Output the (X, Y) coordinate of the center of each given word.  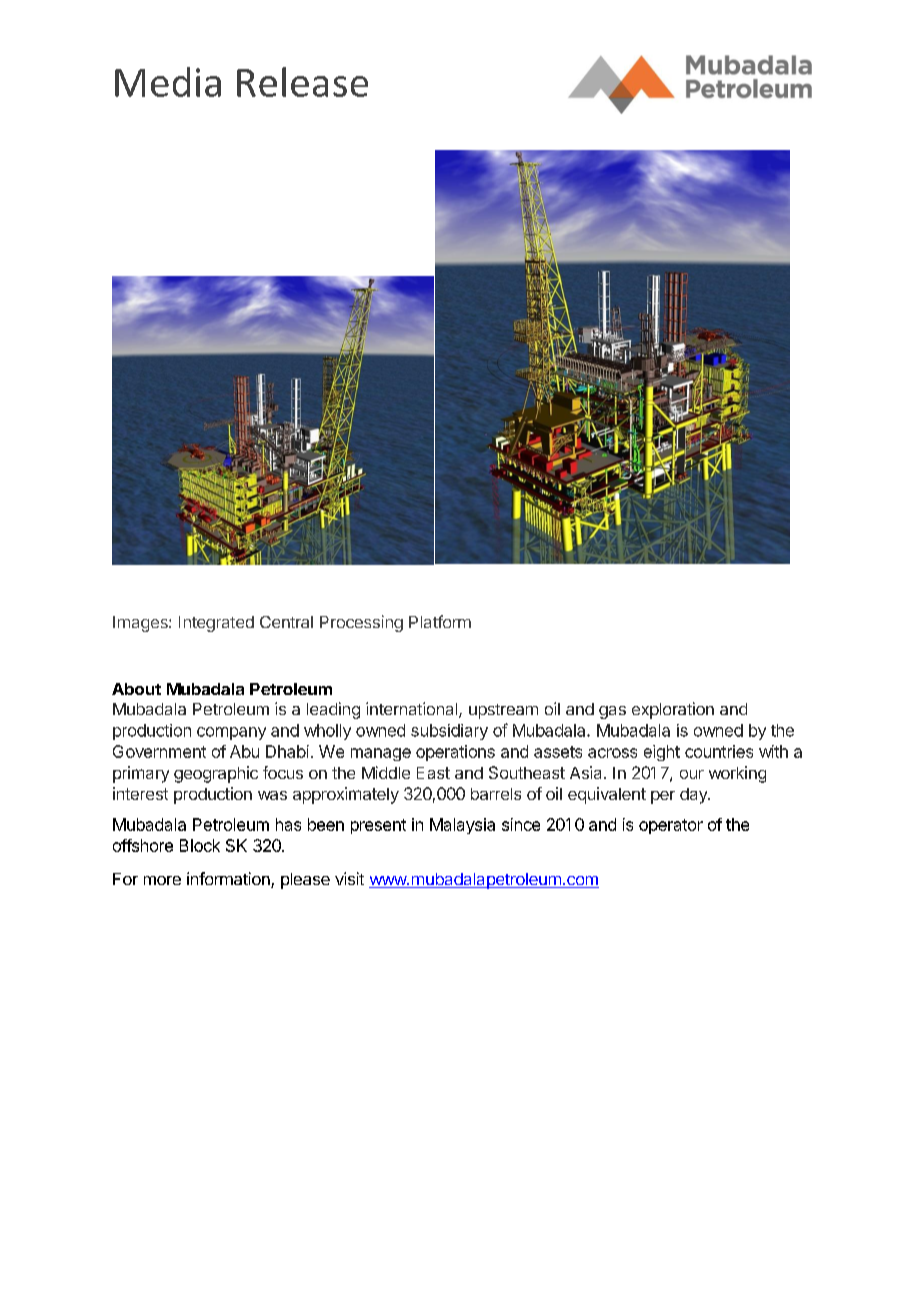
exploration (673, 710)
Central (286, 622)
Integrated (216, 624)
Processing (361, 623)
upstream (503, 711)
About (136, 689)
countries (719, 751)
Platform (440, 621)
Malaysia (462, 826)
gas (612, 712)
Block (200, 845)
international (413, 710)
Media (168, 82)
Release (302, 82)
